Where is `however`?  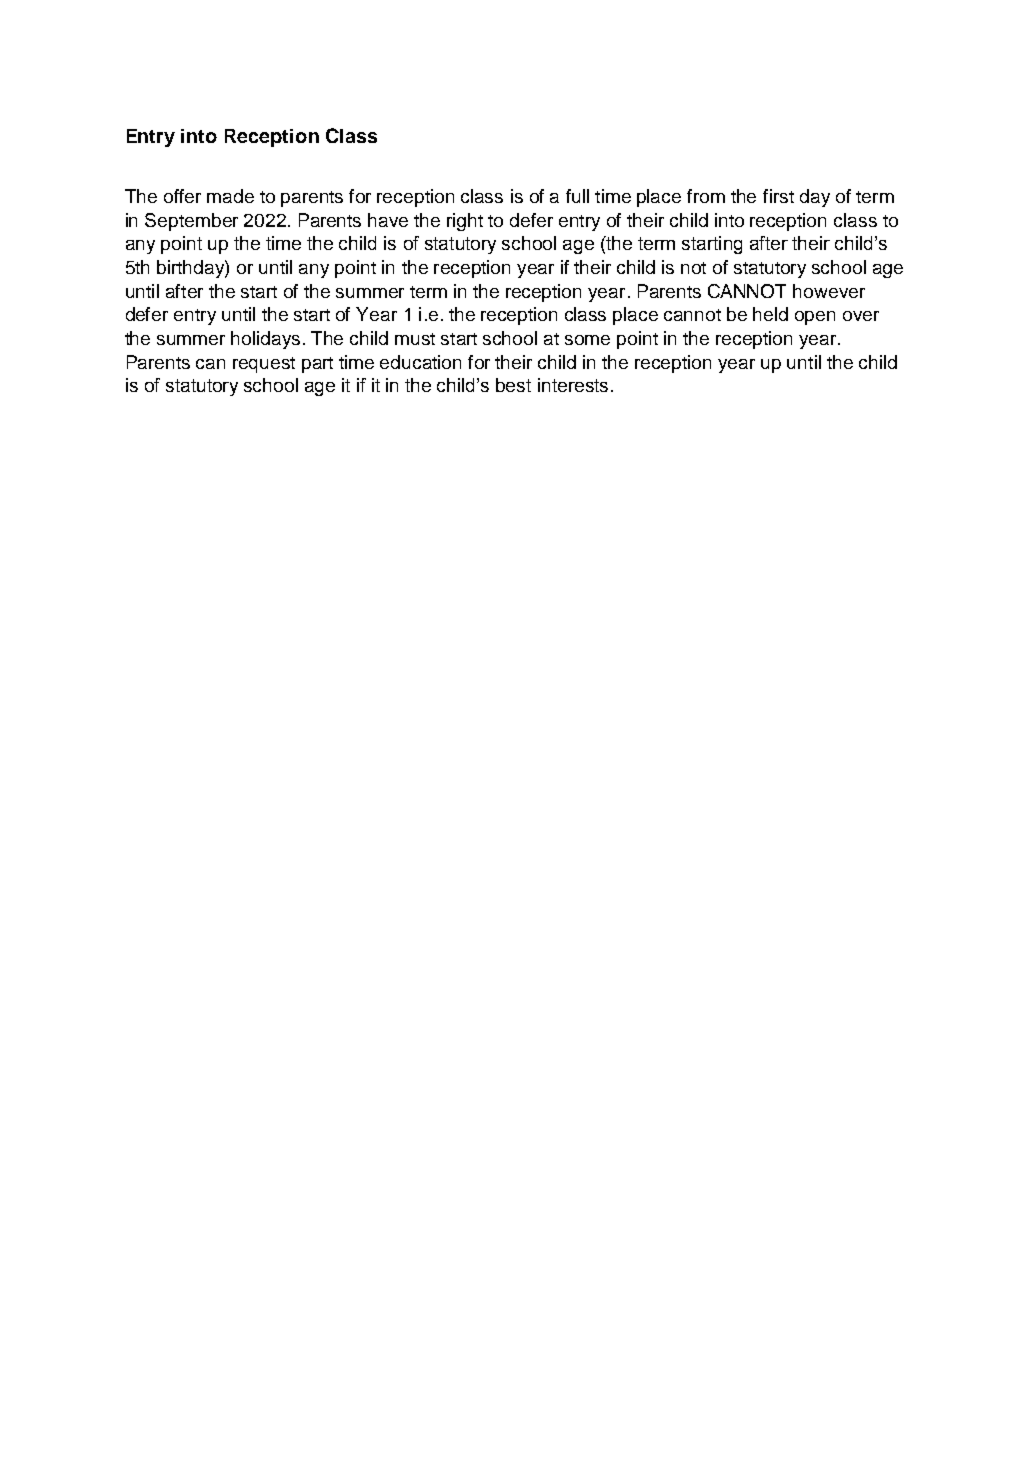
however is located at coordinates (829, 291).
